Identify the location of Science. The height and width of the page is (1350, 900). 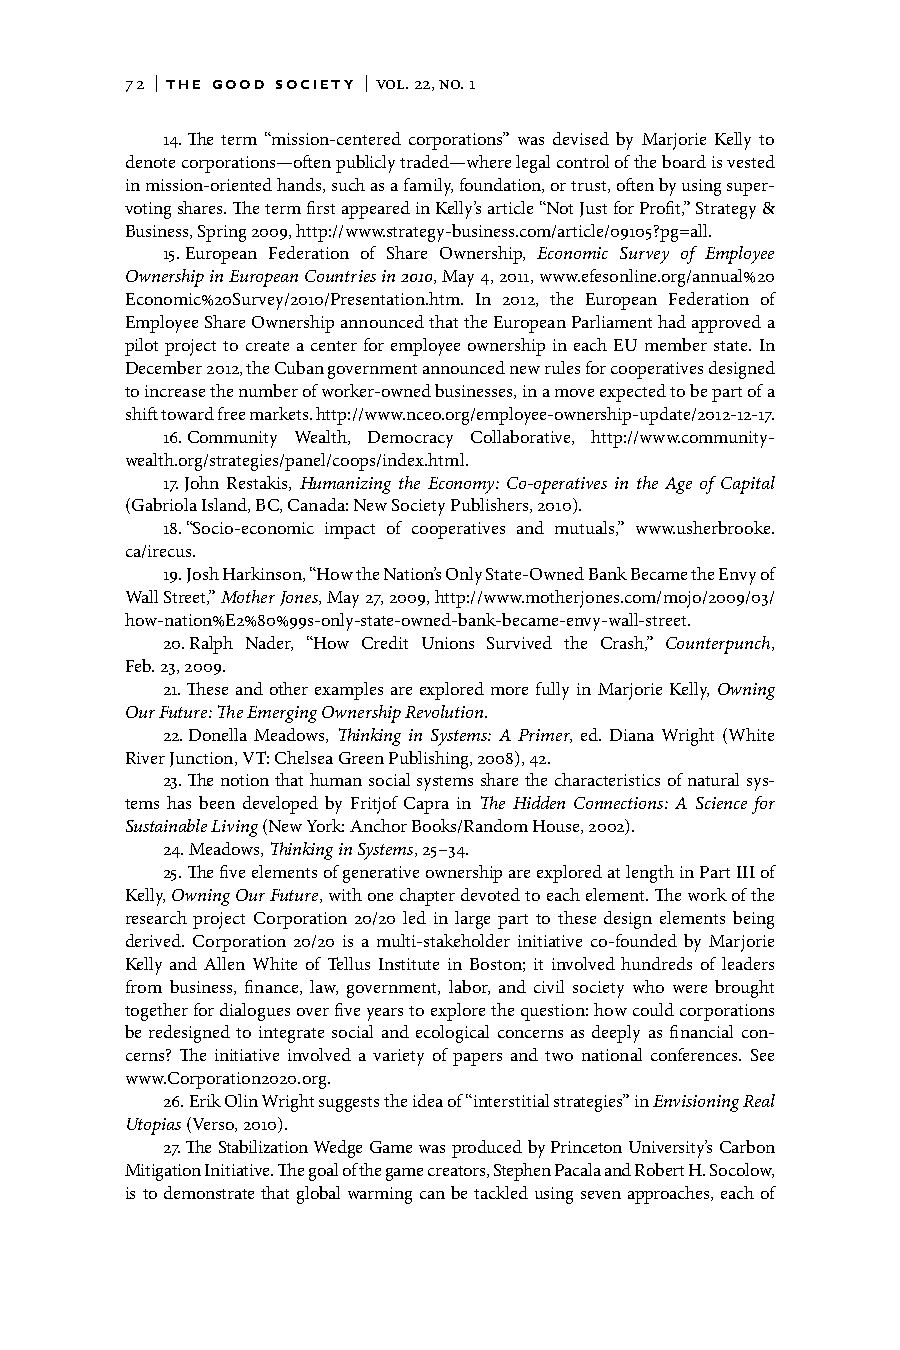
(721, 803).
